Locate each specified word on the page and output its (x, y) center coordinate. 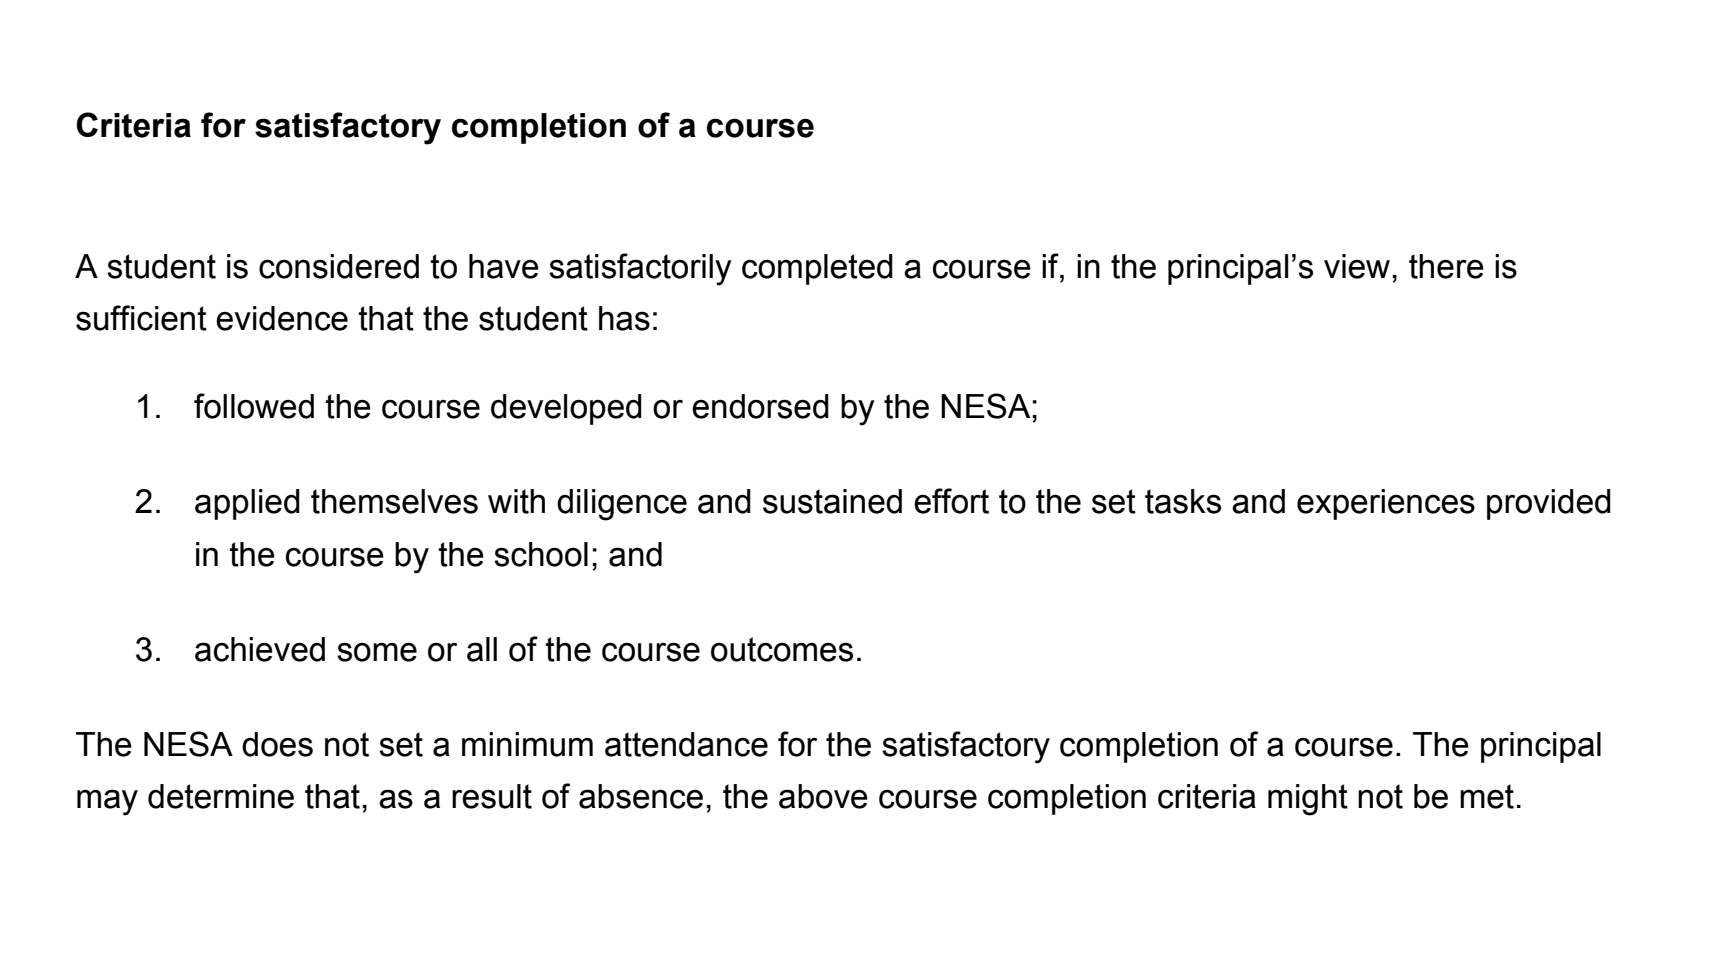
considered (339, 266)
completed (817, 269)
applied (247, 504)
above (823, 796)
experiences (1386, 504)
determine (221, 796)
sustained (832, 501)
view (1357, 266)
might (1308, 800)
